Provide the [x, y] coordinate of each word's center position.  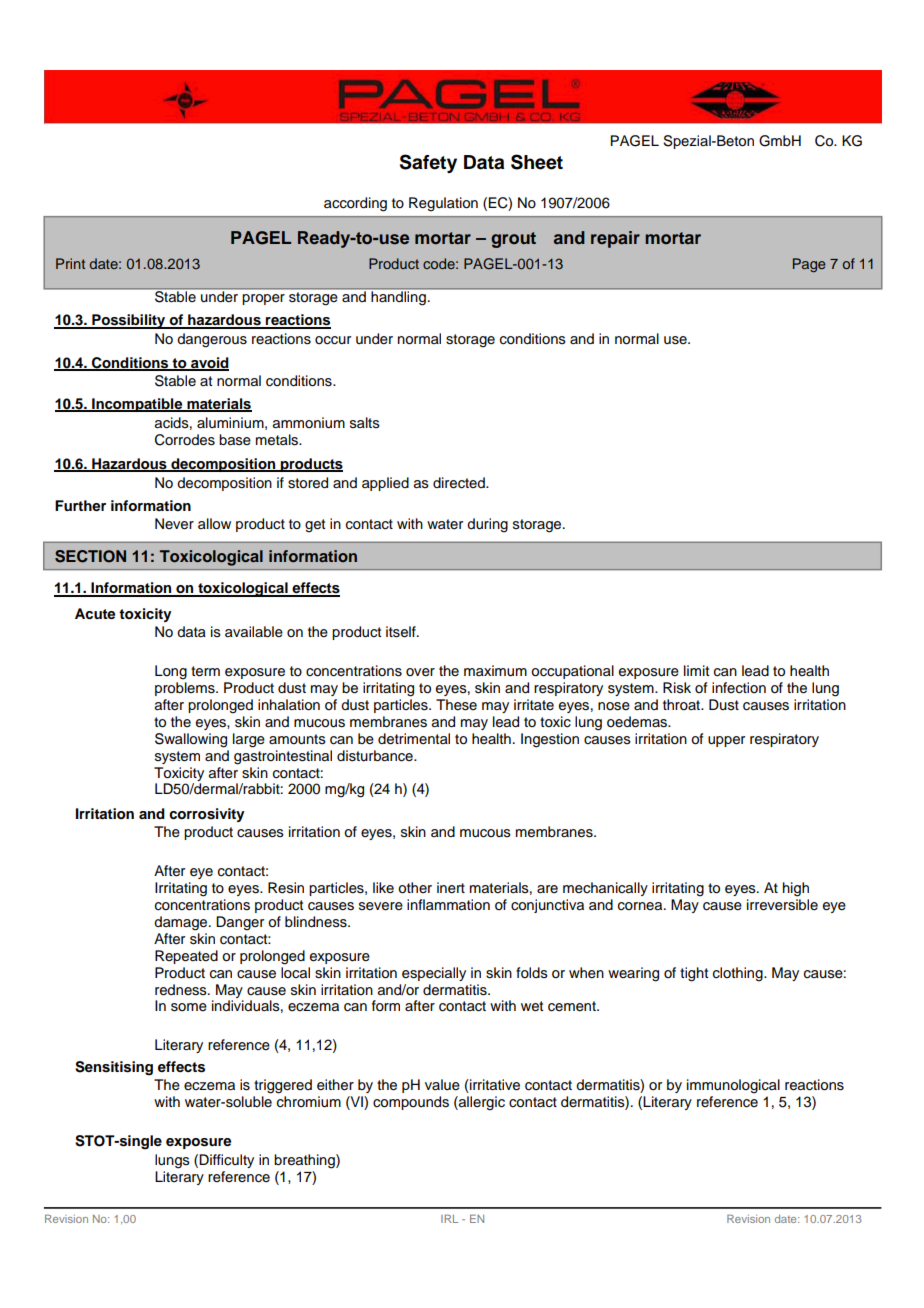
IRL [449, 1218]
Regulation [443, 204]
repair [615, 239]
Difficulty [226, 1161]
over [420, 672]
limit [696, 670]
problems [186, 689]
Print [70, 263]
